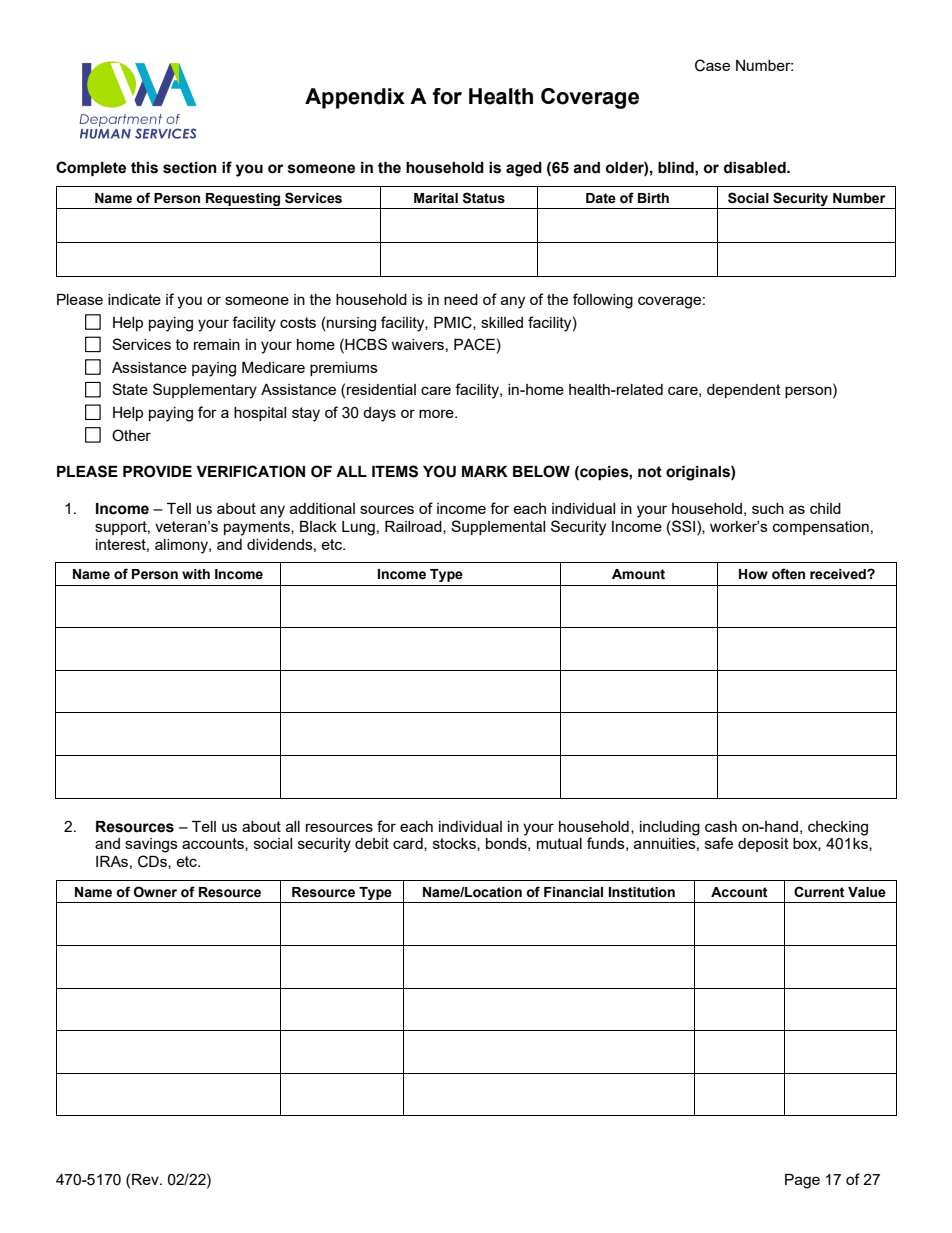  Describe the element at coordinates (788, 574) in the page. I see `often` at that location.
